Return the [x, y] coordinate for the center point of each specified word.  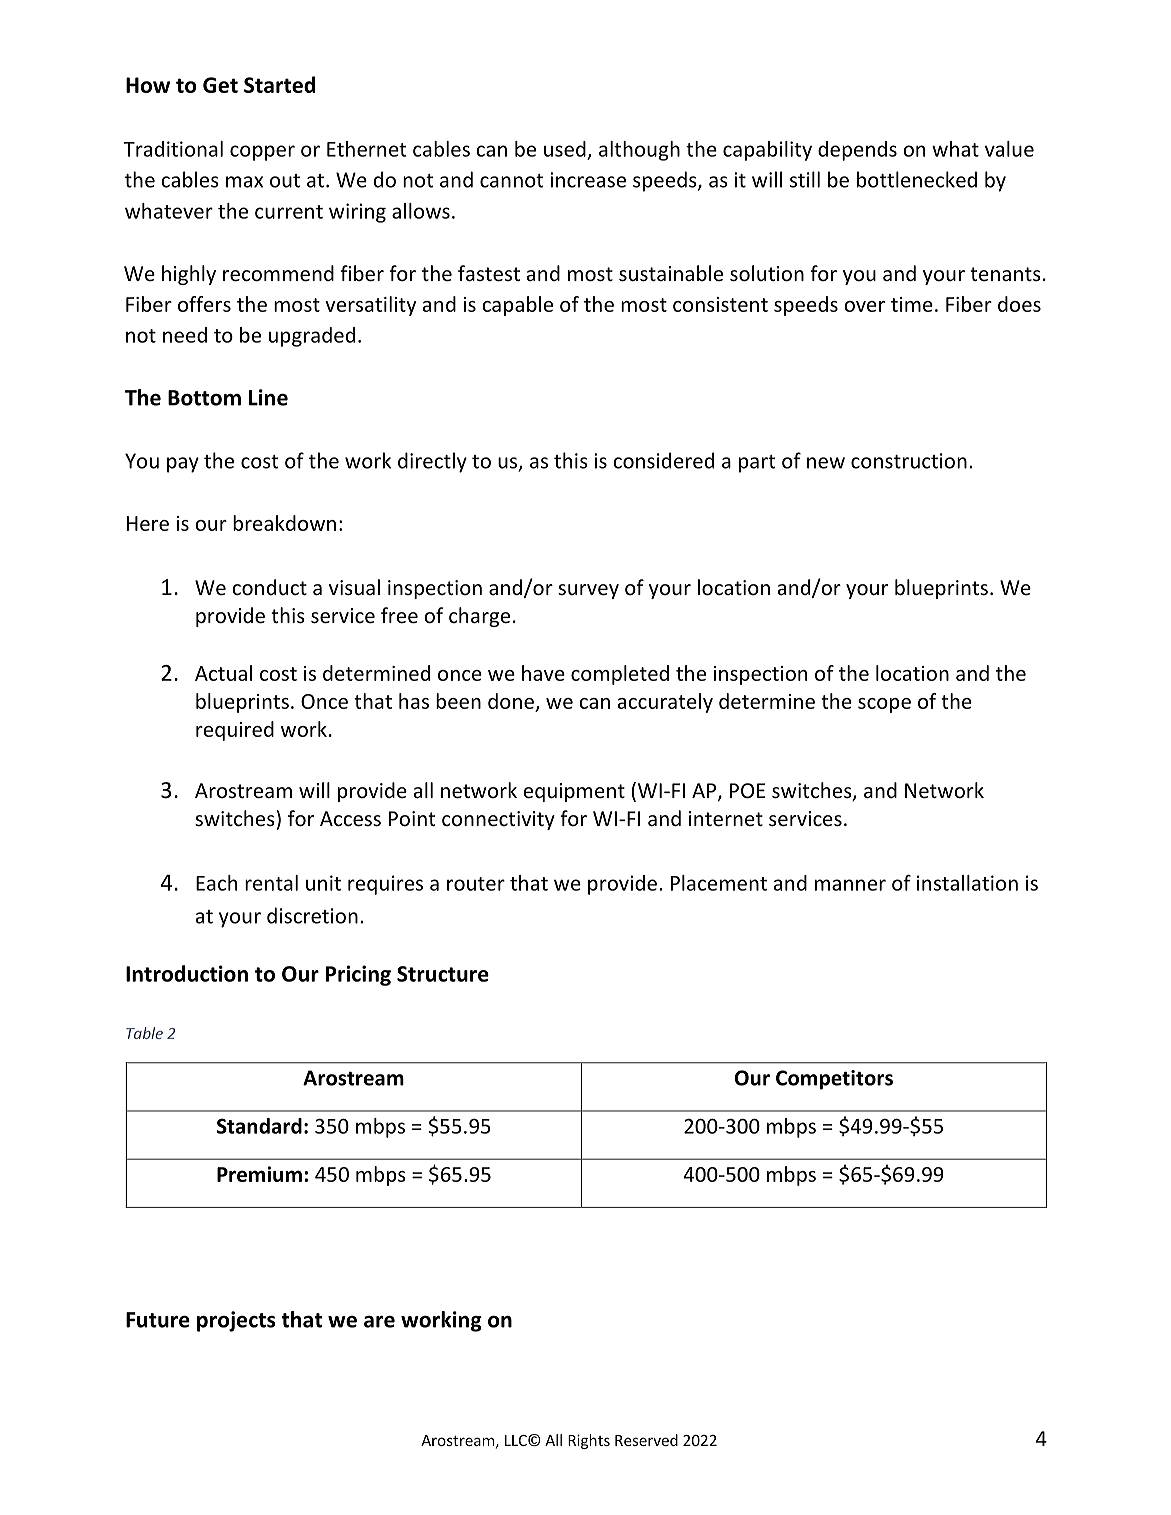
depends [857, 151]
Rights [589, 1441]
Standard [259, 1126]
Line [268, 397]
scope [884, 705]
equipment [574, 792]
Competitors [834, 1080]
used [565, 149]
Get [220, 85]
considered [663, 460]
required [235, 731]
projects [236, 1321]
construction [909, 461]
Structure [443, 974]
